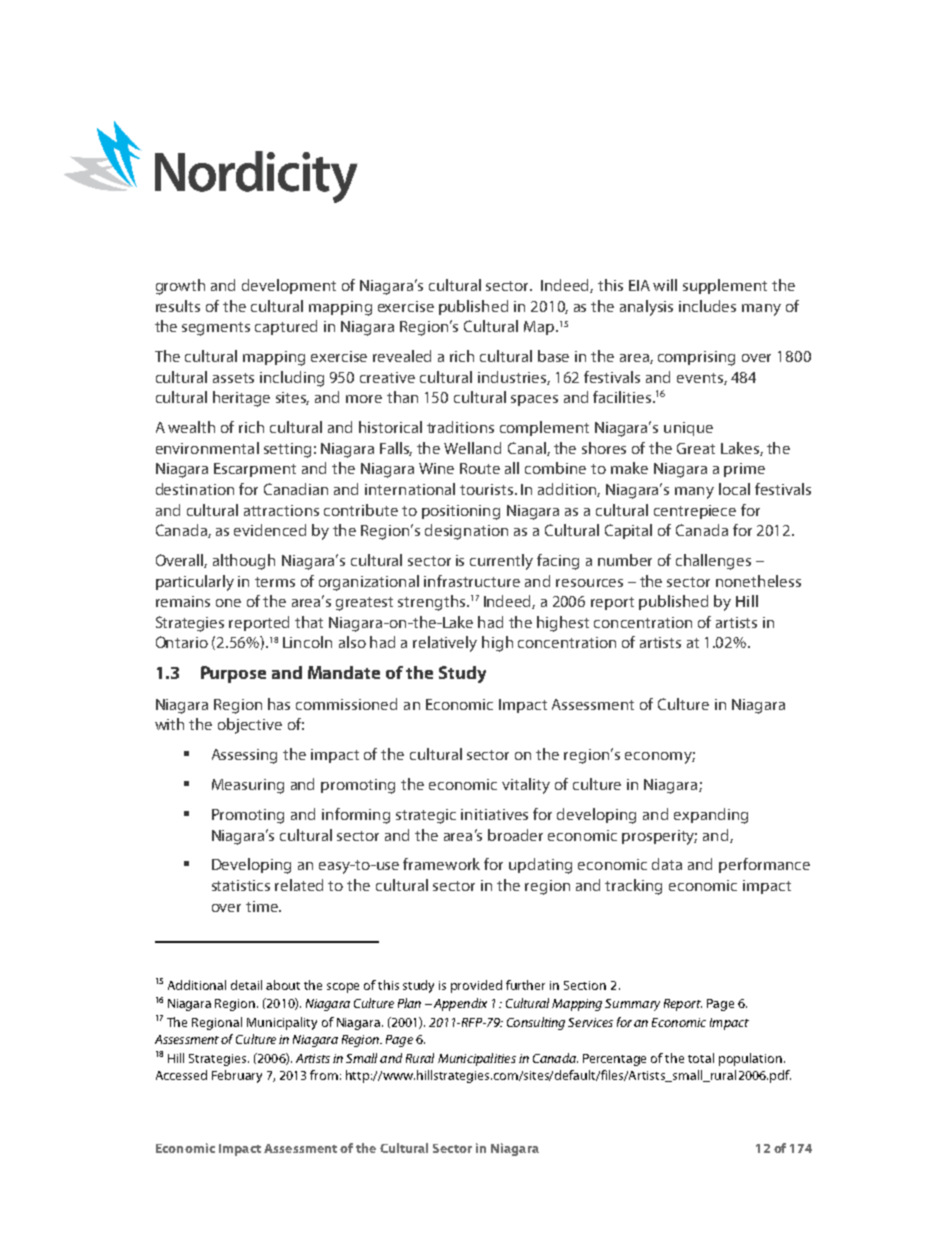 This document has height=1233, width=952. Describe the element at coordinates (501, 562) in the document. I see `currently` at that location.
